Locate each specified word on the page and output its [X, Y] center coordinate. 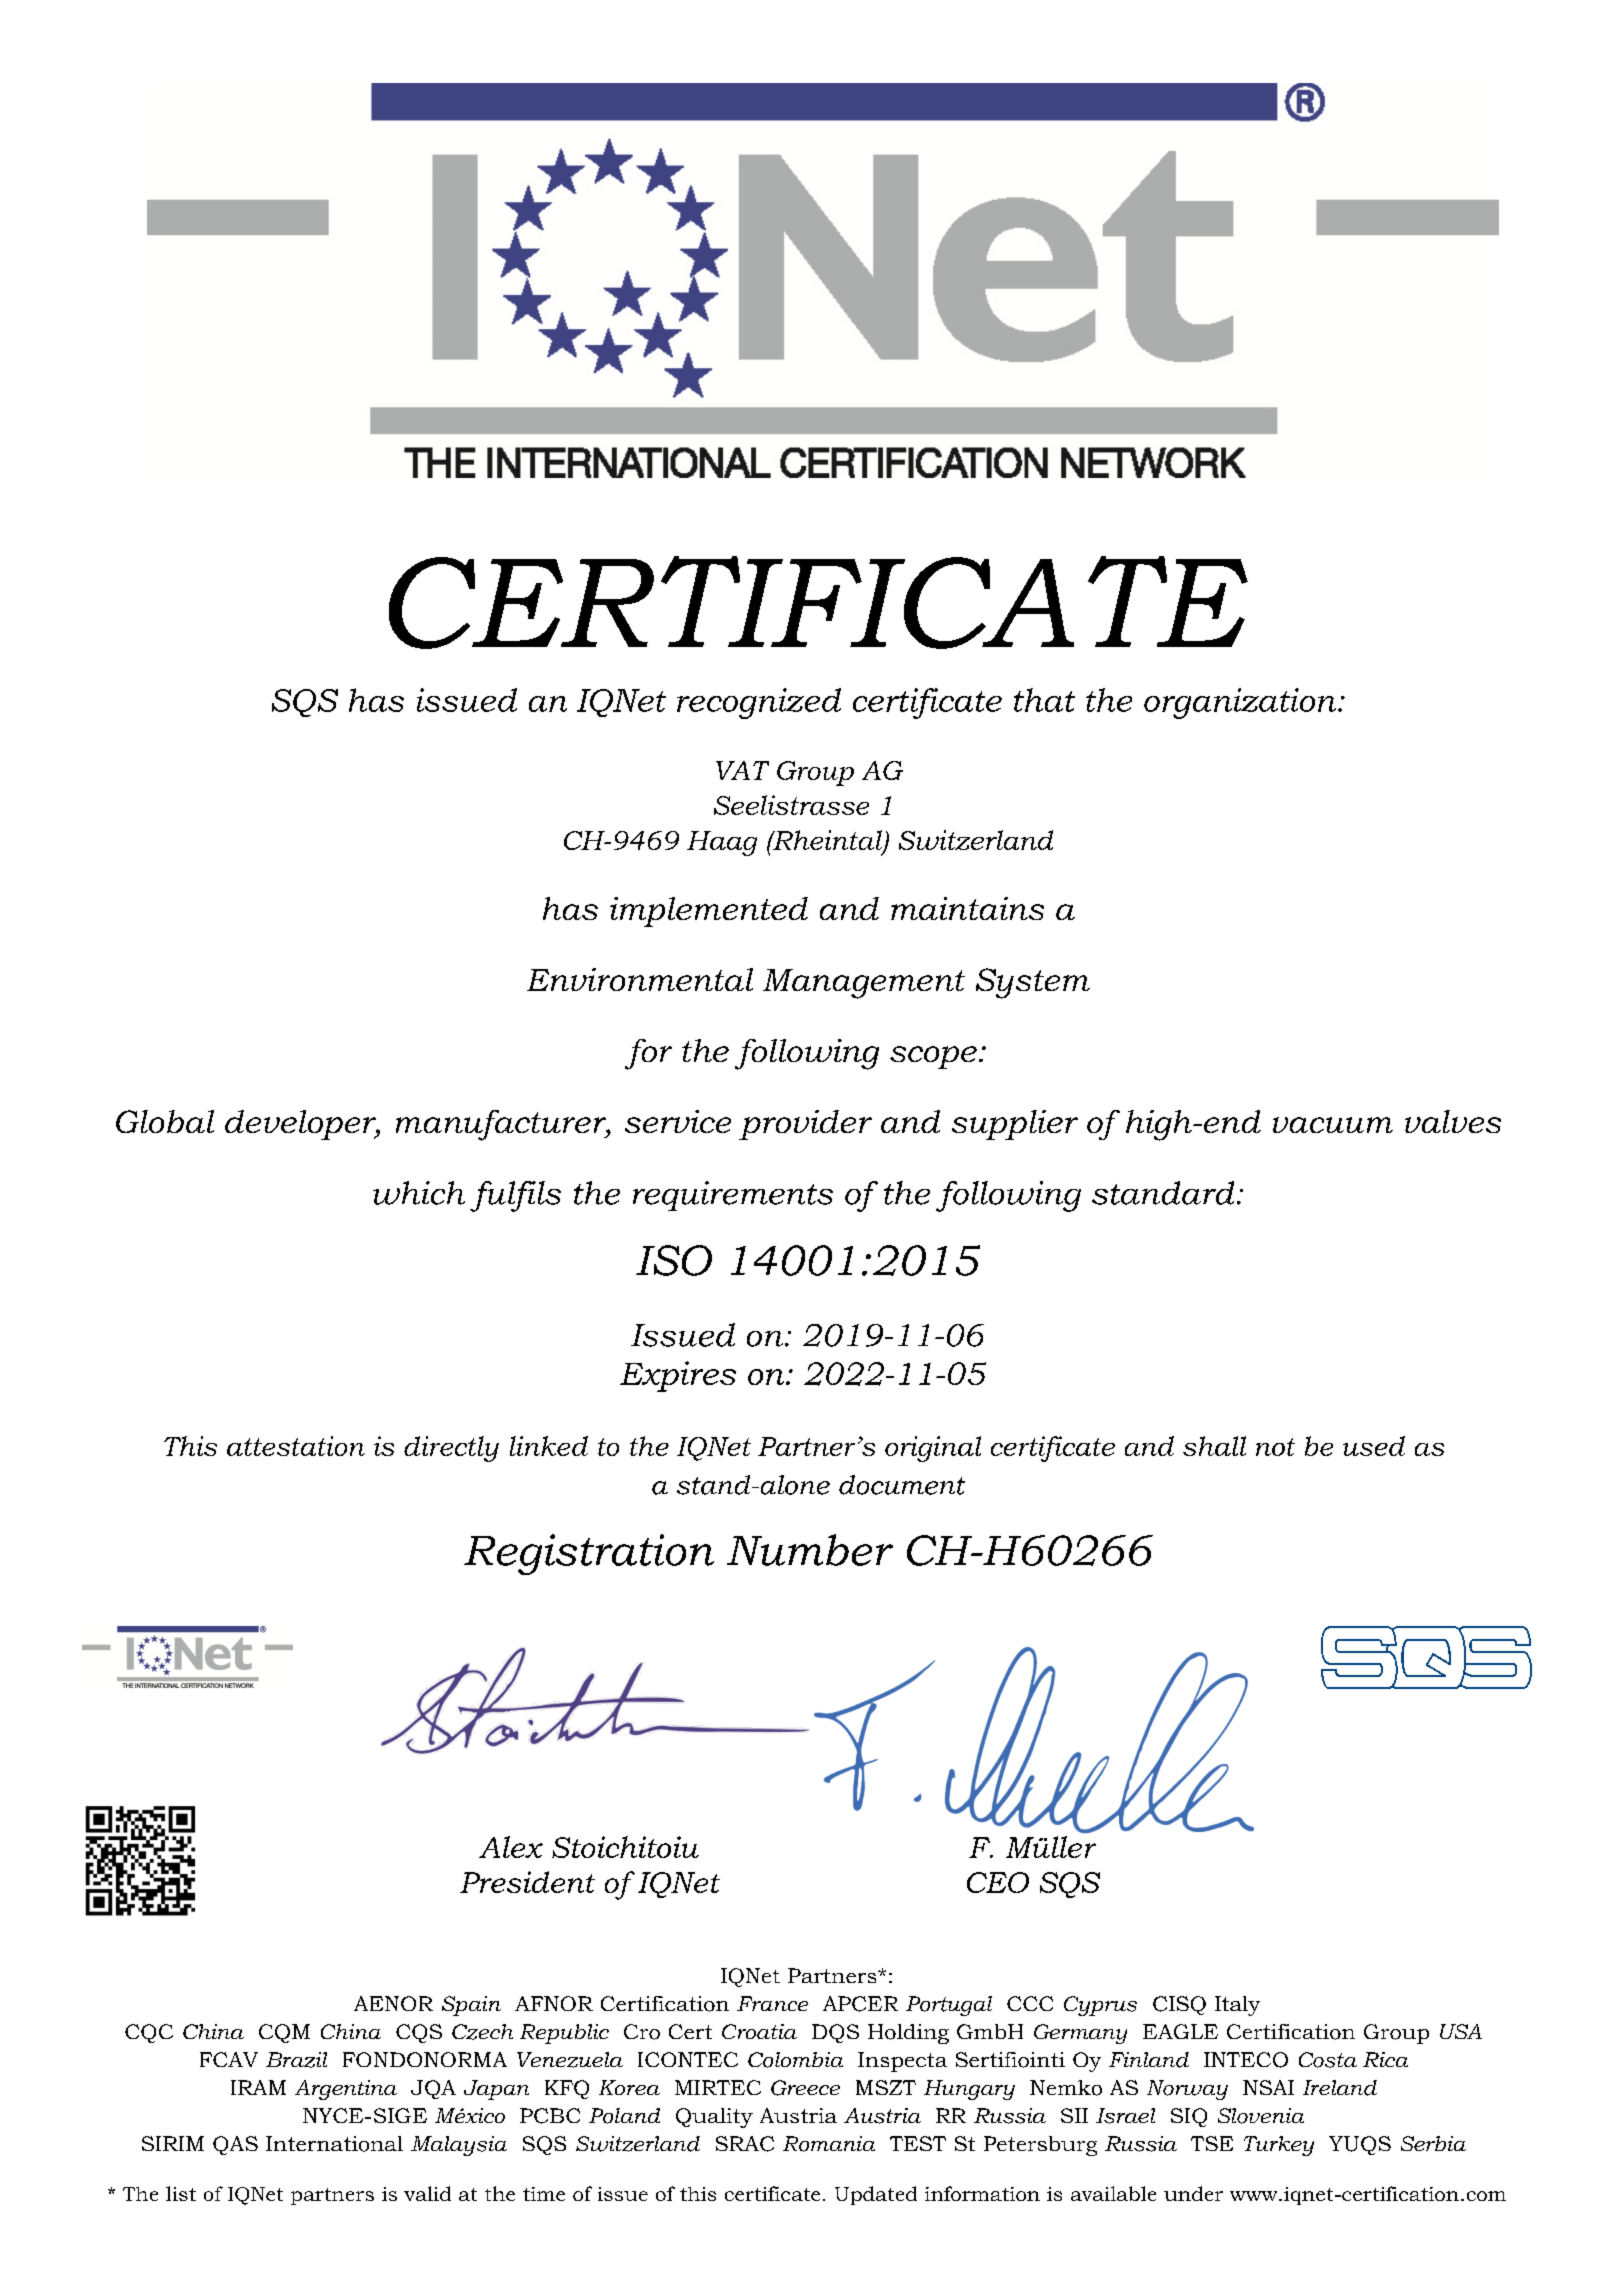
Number [810, 1550]
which [419, 1193]
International [334, 2144]
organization [1241, 703]
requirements [733, 1196]
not [1275, 1447]
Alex [511, 1847]
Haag [722, 843]
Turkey [1279, 2146]
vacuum [1333, 1125]
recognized [759, 703]
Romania [829, 2144]
